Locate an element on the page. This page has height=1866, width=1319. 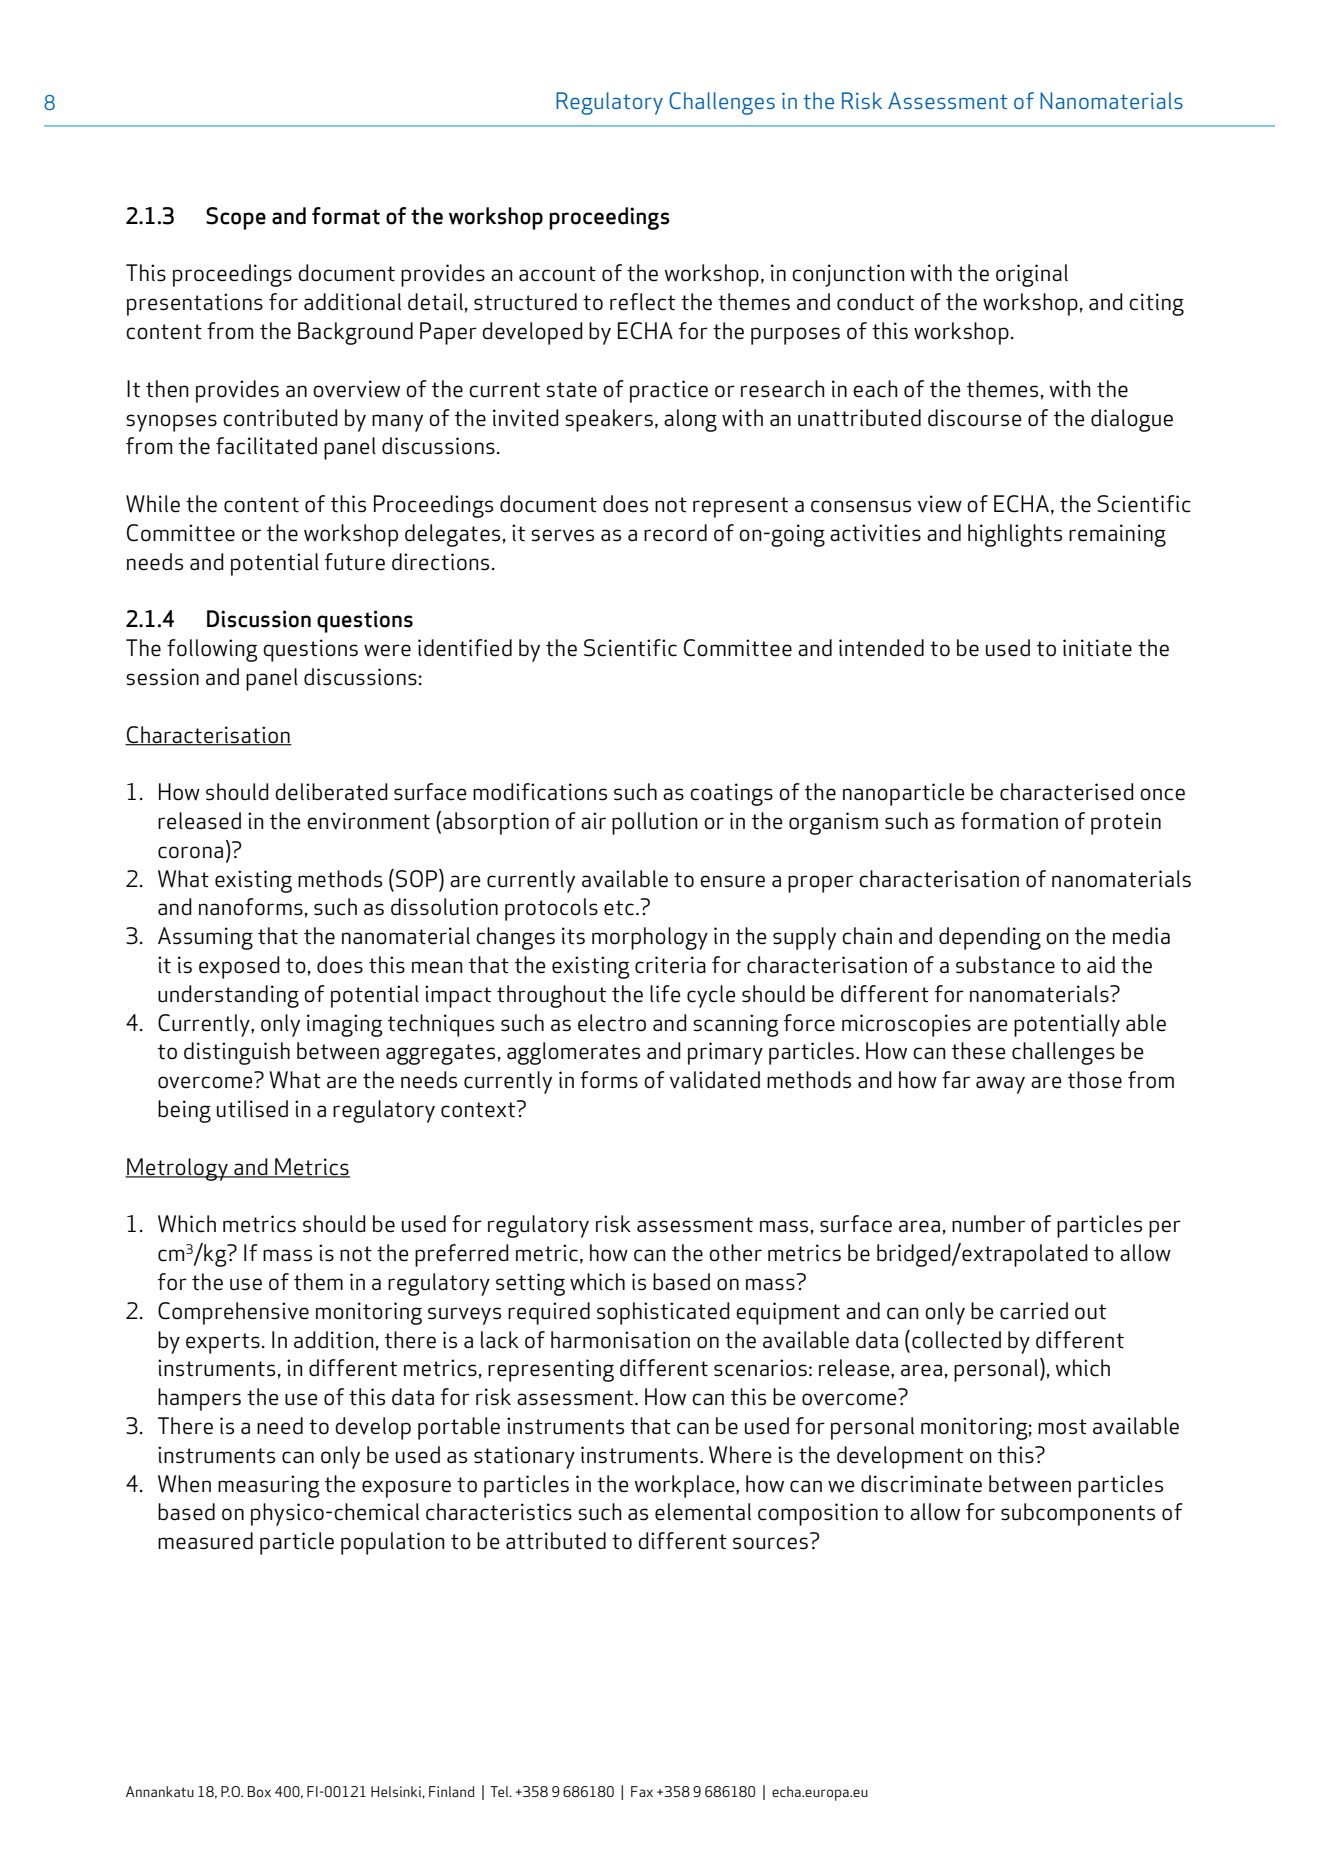
record is located at coordinates (675, 533).
